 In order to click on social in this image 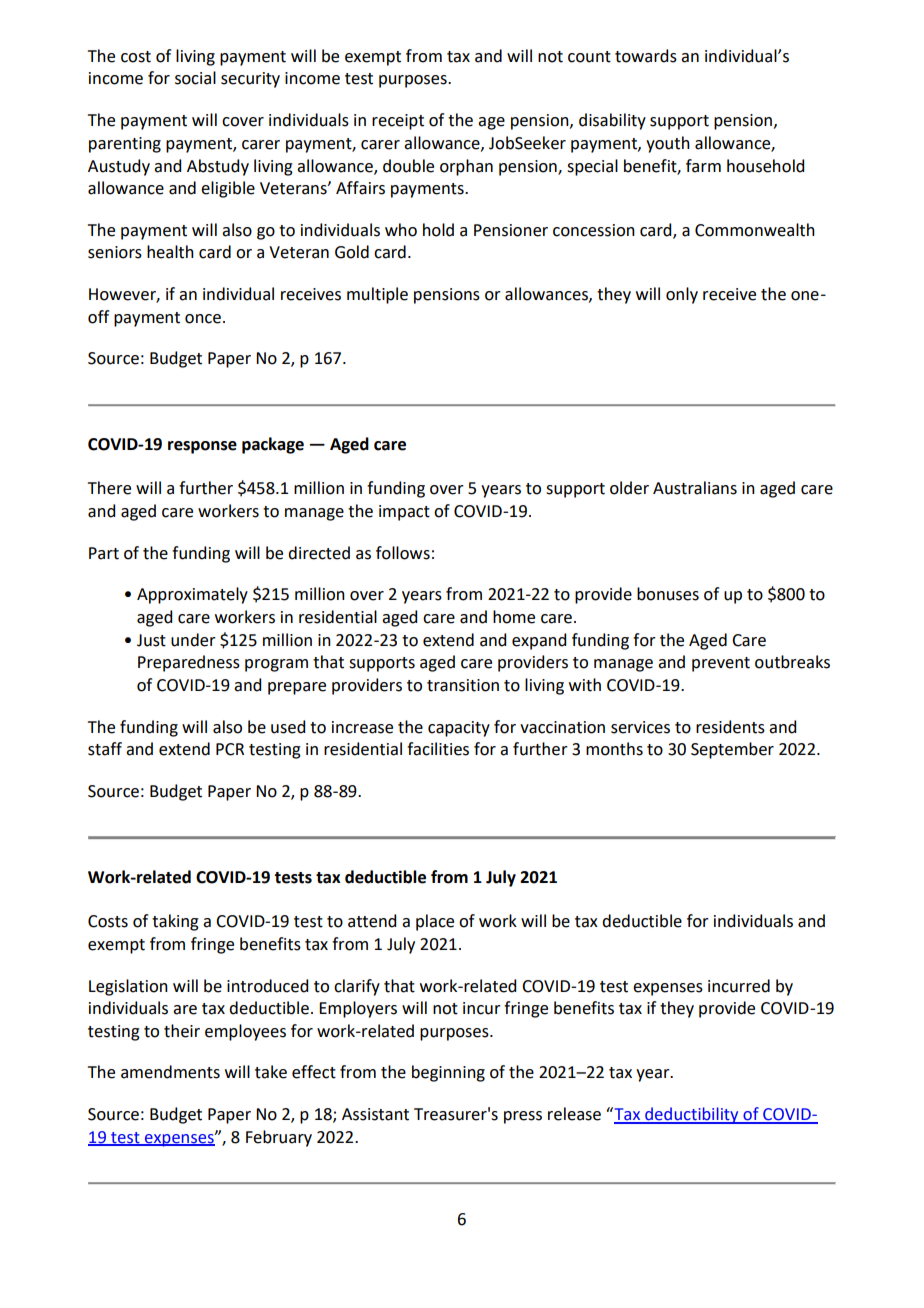, I will do `click(195, 78)`.
